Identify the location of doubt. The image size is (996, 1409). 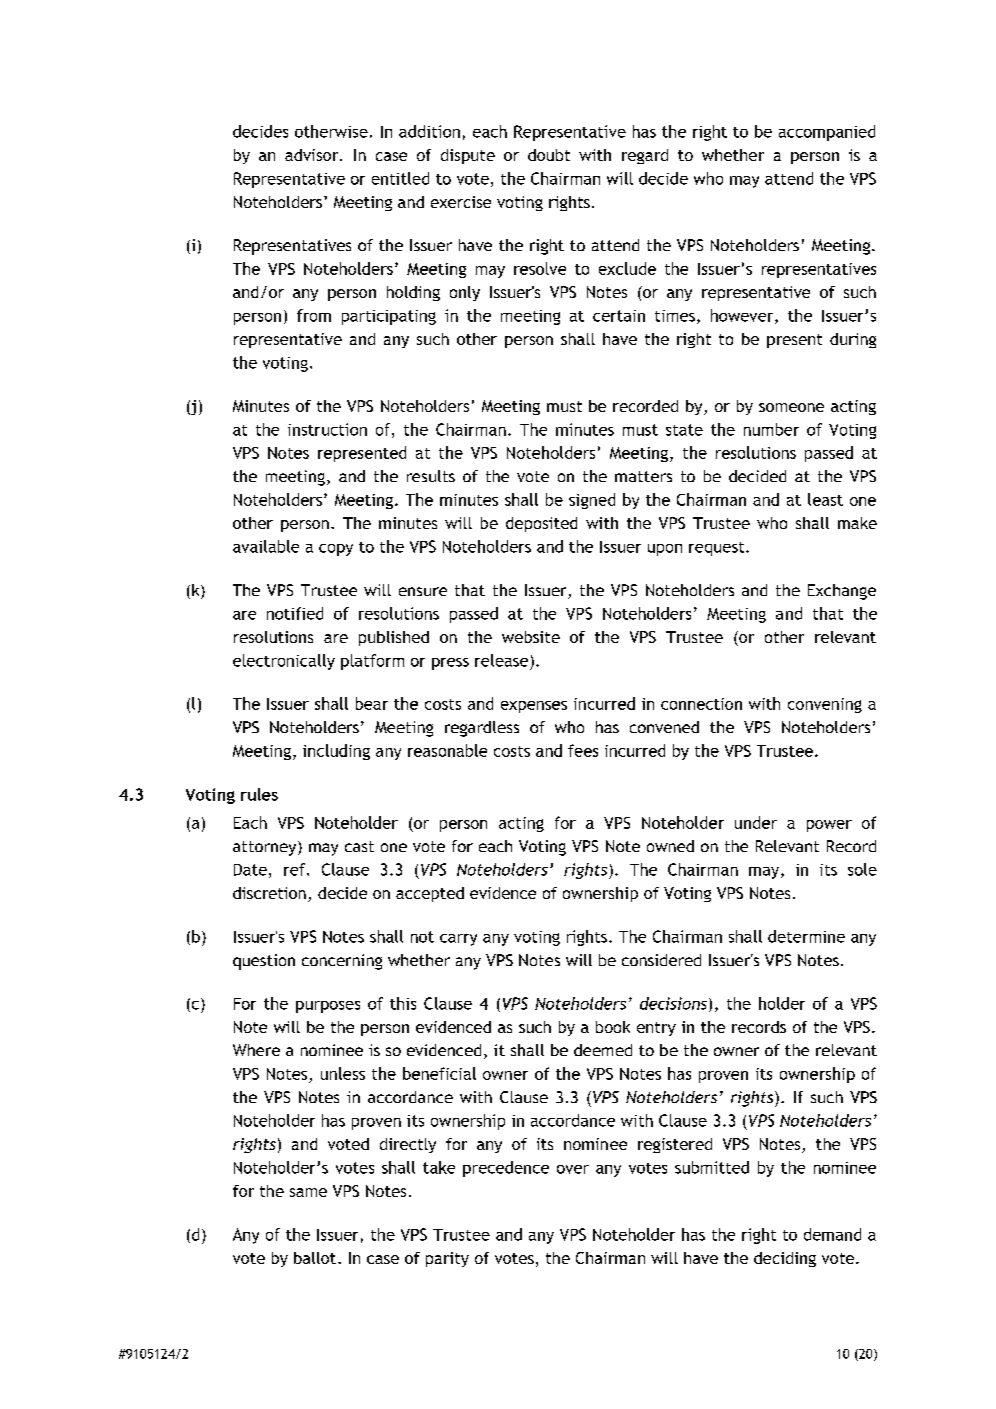
(549, 155).
